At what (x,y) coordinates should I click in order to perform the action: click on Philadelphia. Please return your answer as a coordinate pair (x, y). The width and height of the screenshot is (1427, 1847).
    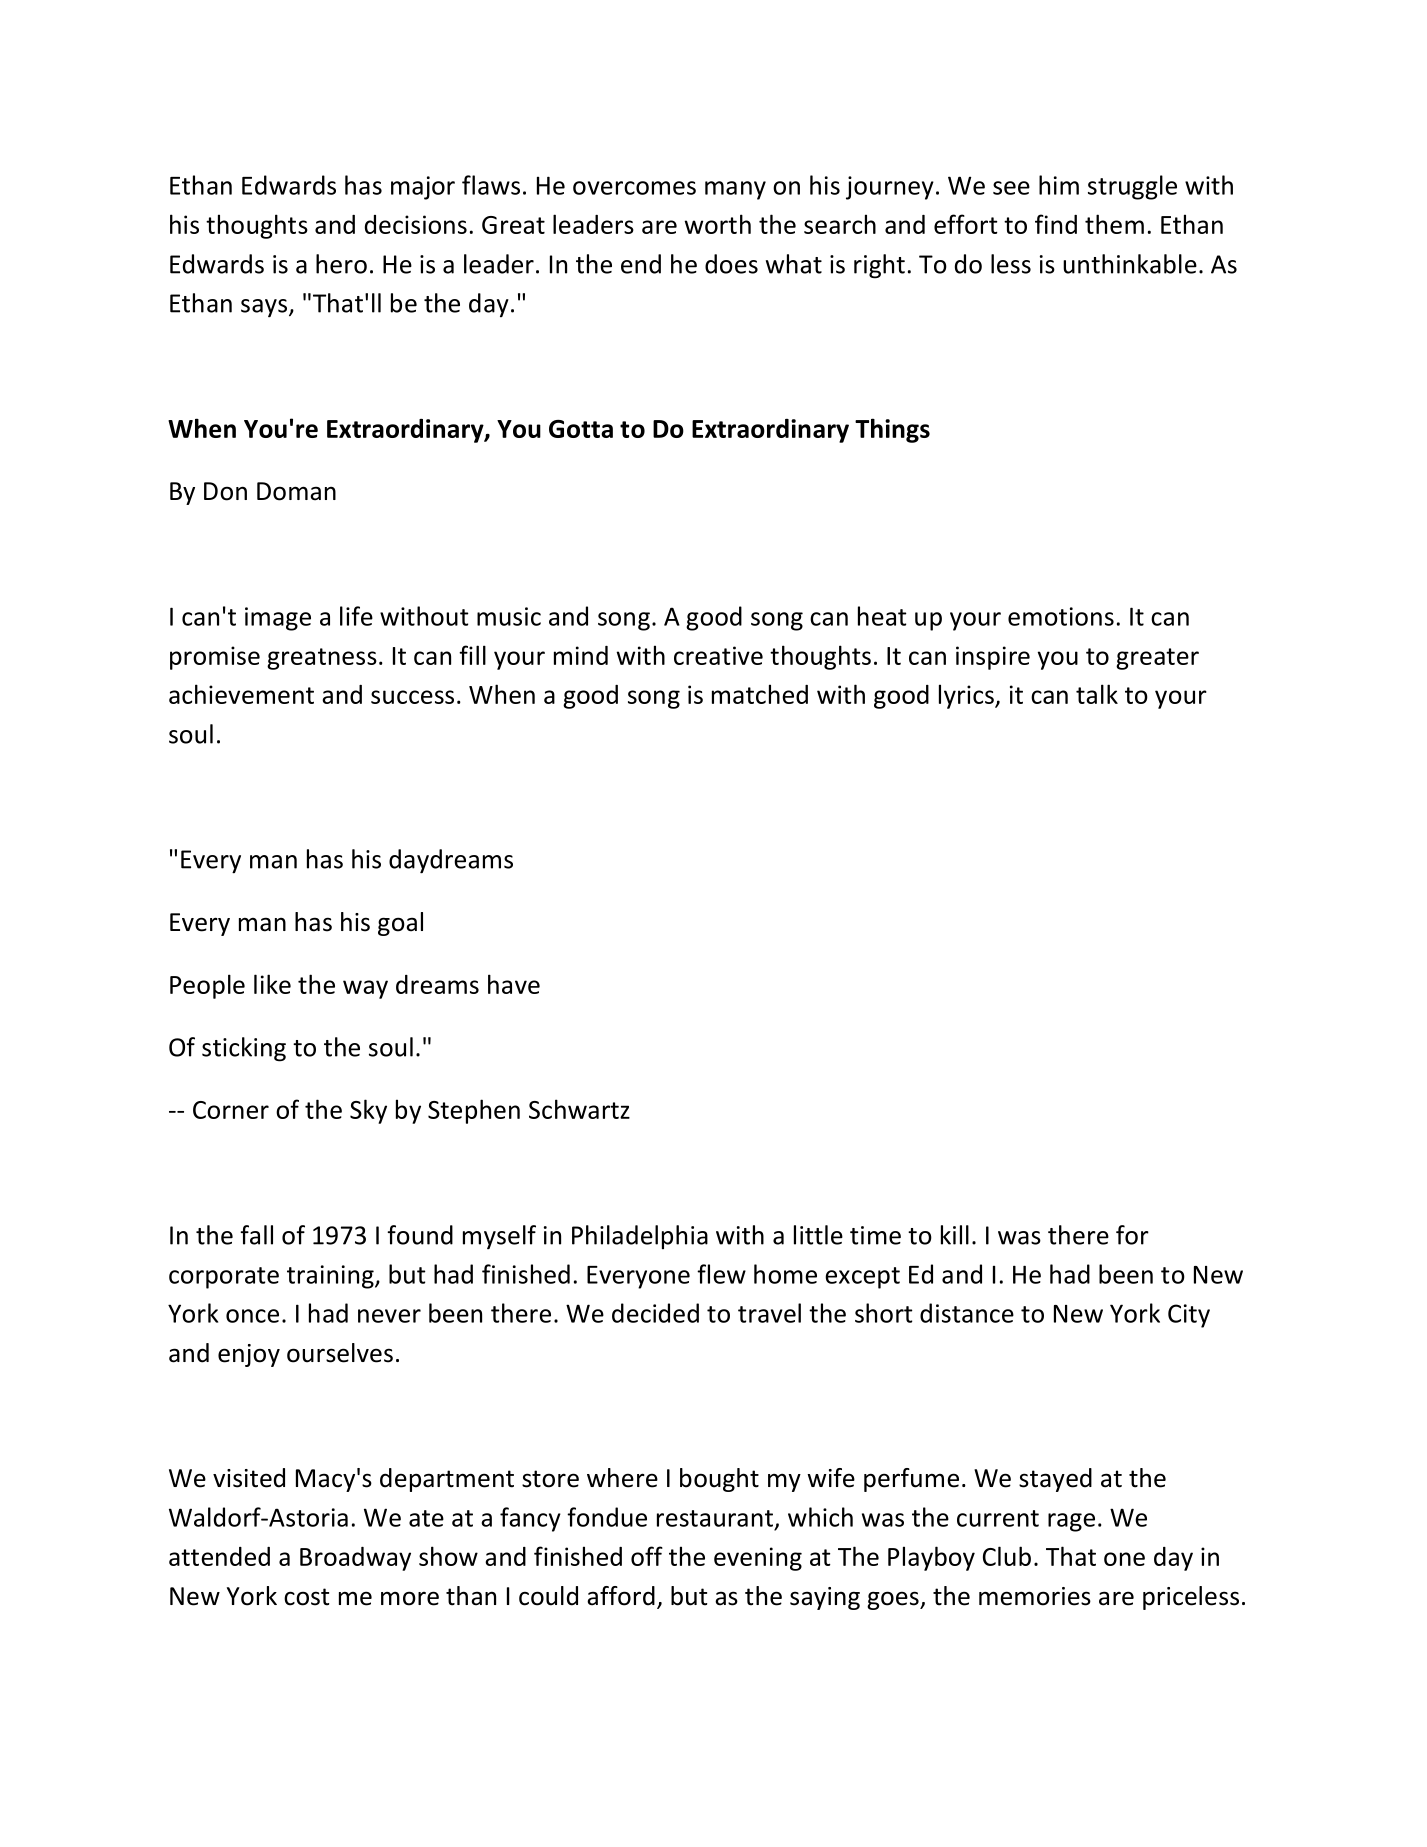
    Looking at the image, I should click on (640, 1237).
